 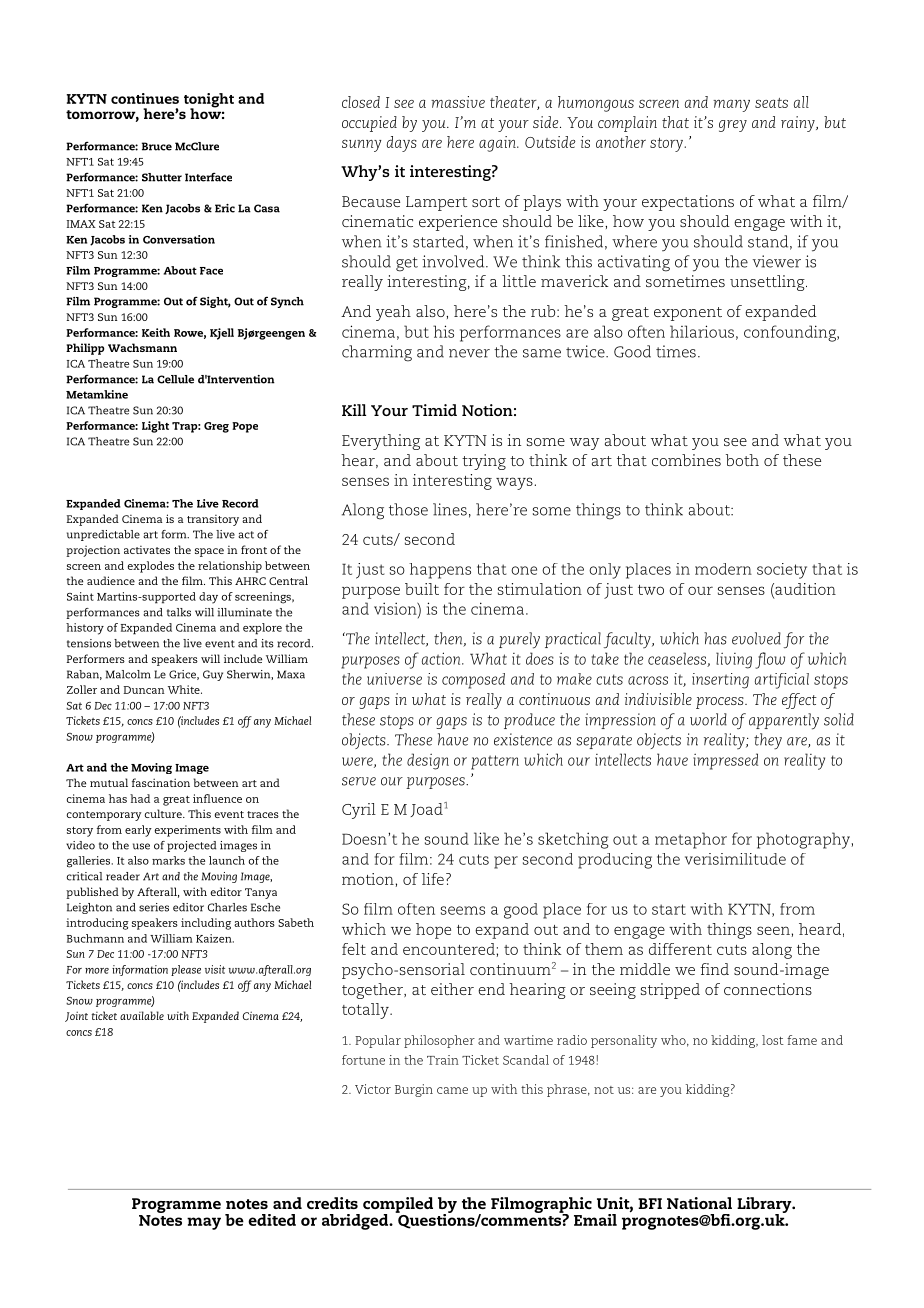 I want to click on Timid, so click(x=434, y=410).
